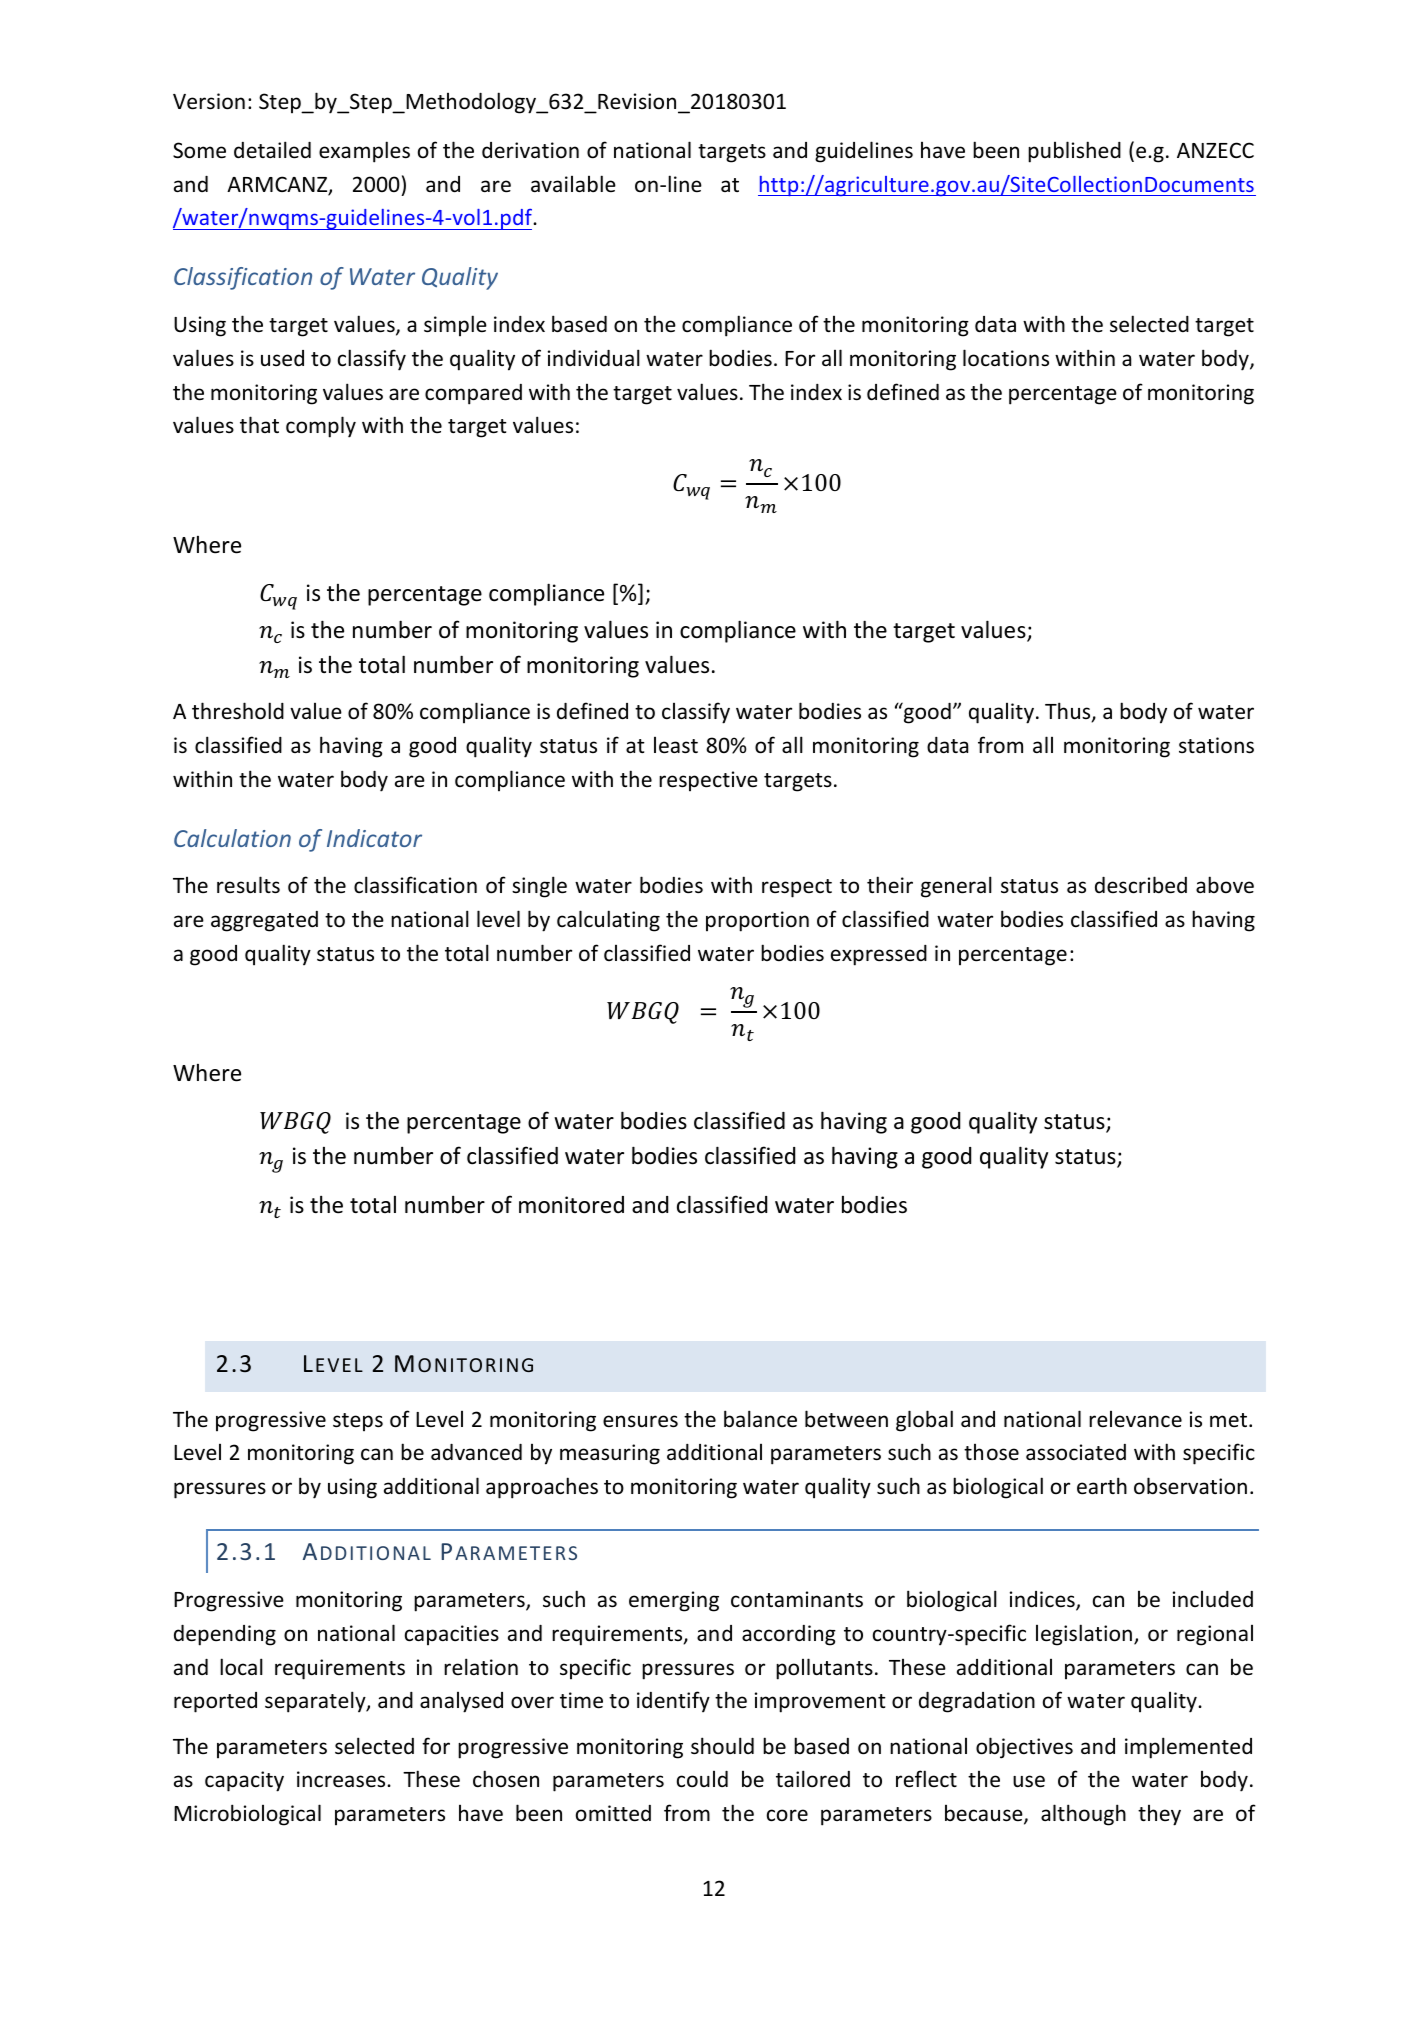 The height and width of the page is (2019, 1428). I want to click on could, so click(702, 1779).
